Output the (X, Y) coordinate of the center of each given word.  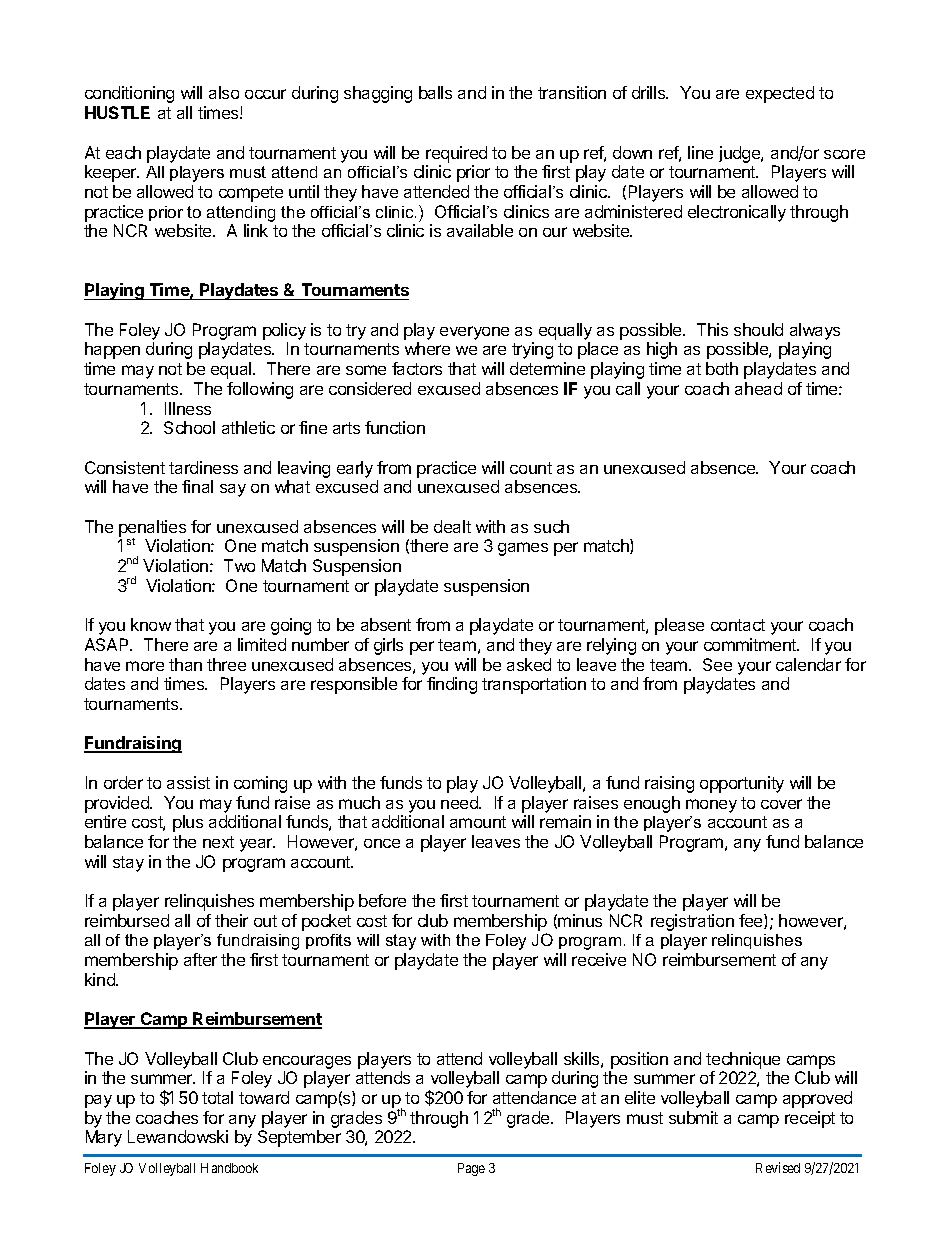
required (456, 154)
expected (780, 94)
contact (738, 625)
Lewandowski (178, 1136)
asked (529, 664)
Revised (778, 1167)
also (224, 92)
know (151, 624)
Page (471, 1169)
